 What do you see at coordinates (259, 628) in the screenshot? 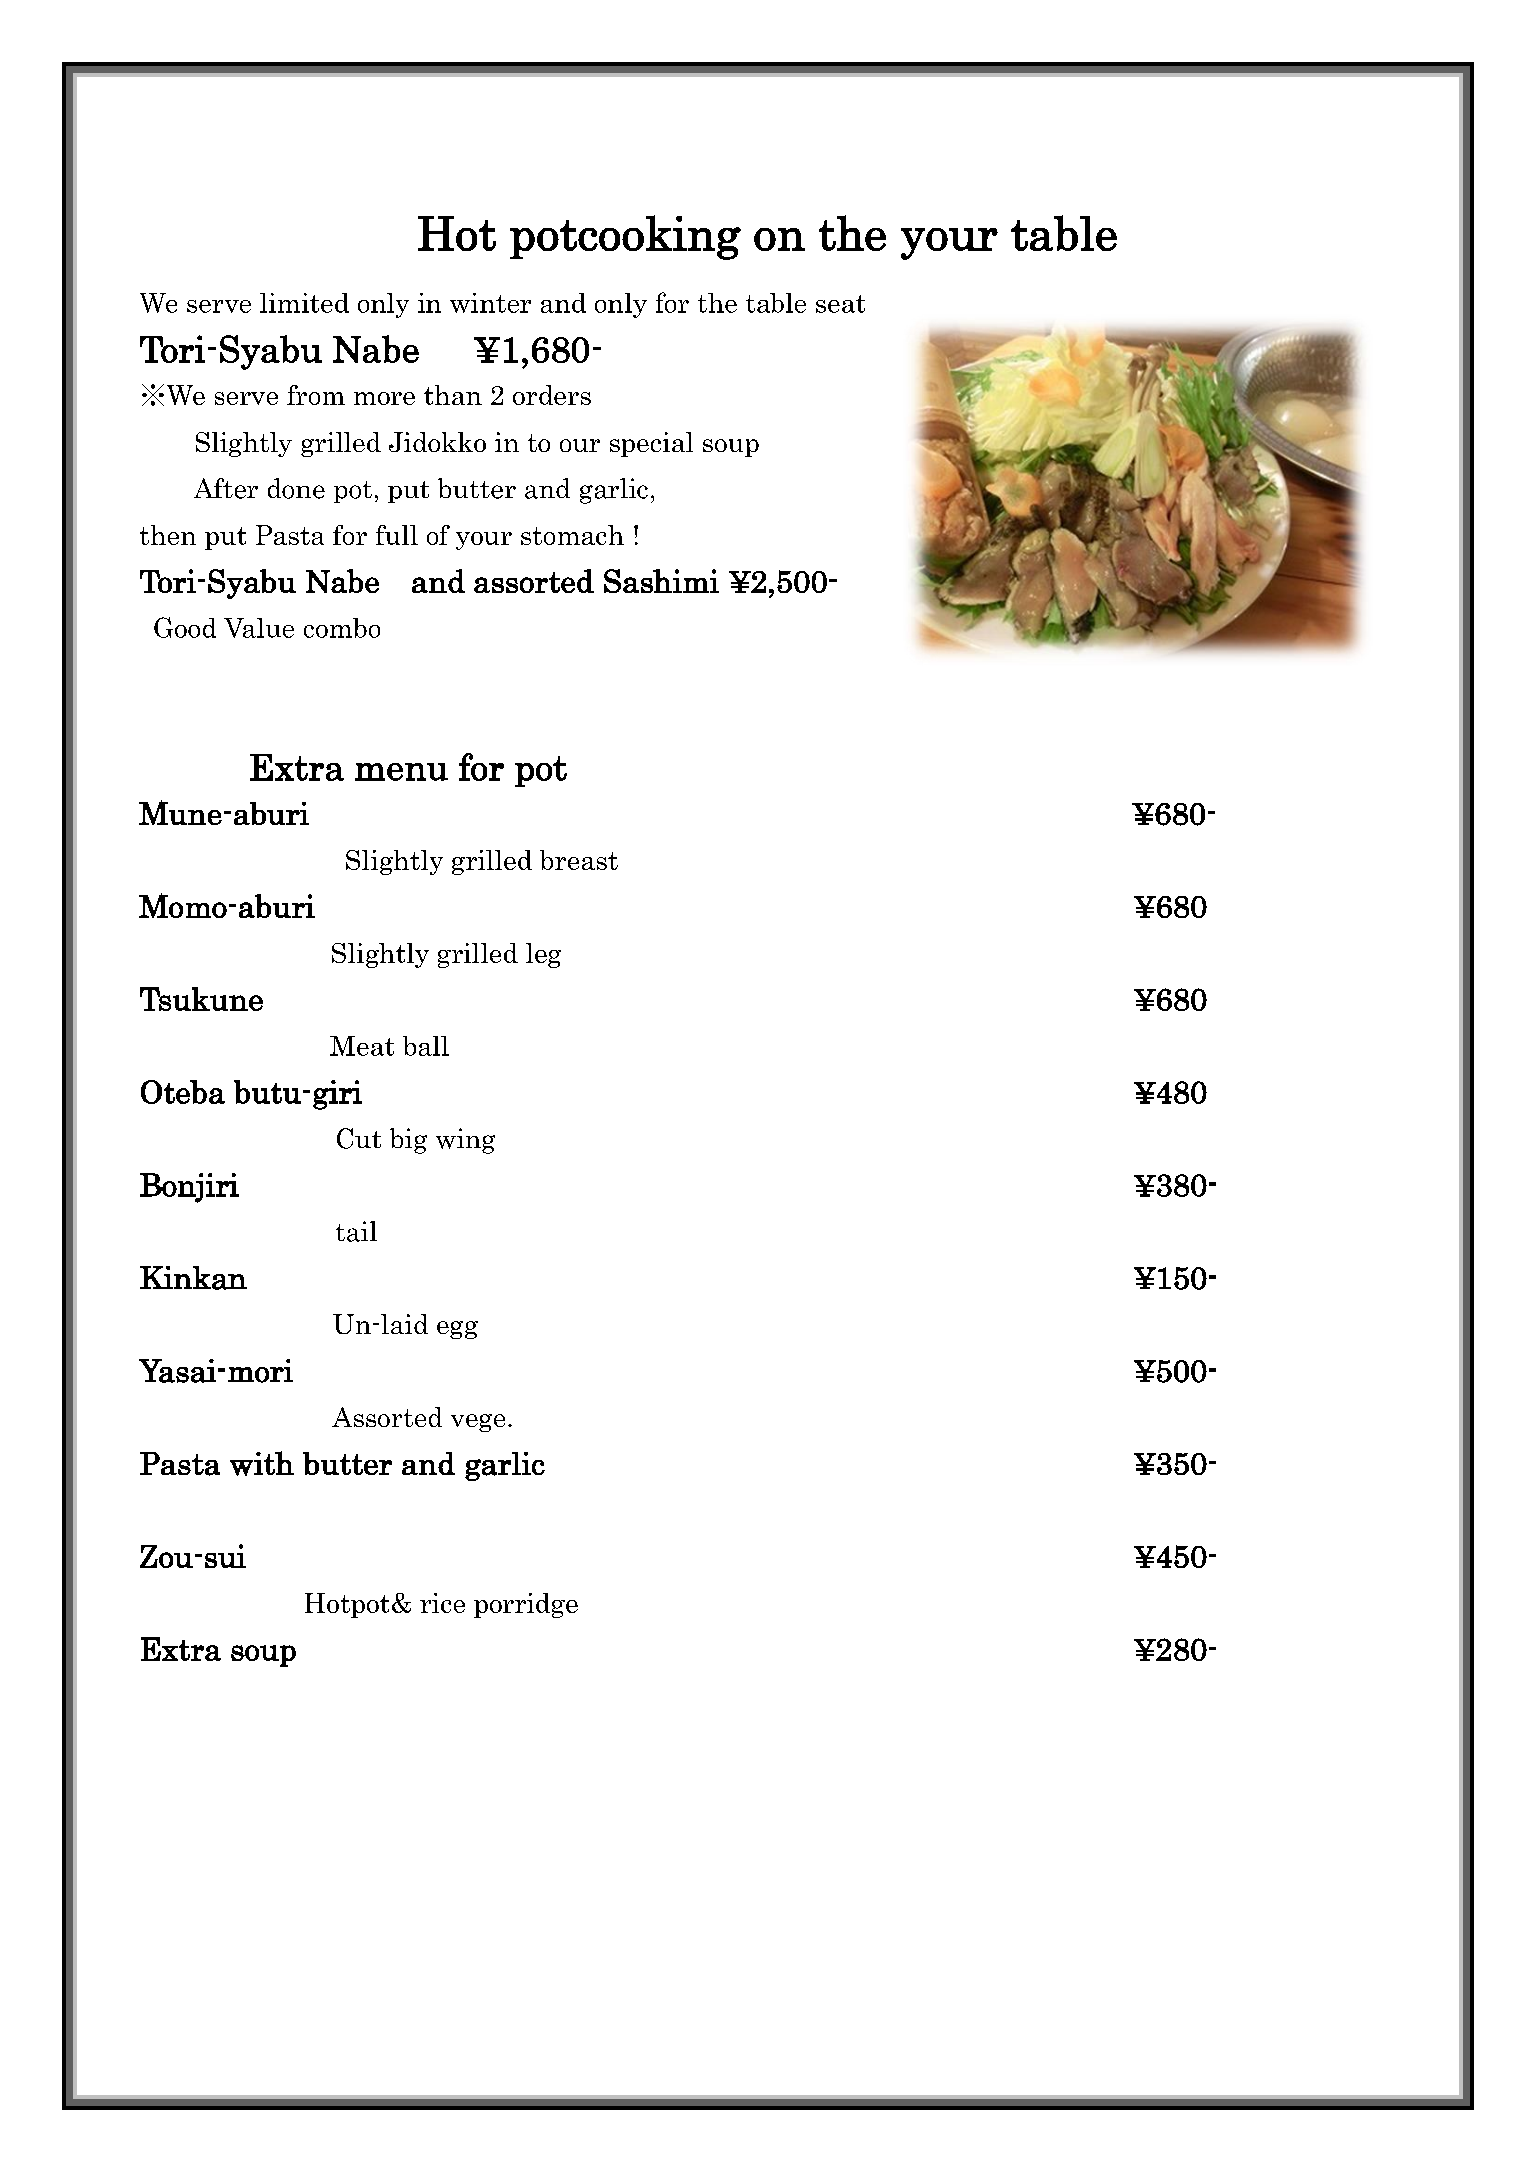
I see `Value` at bounding box center [259, 628].
